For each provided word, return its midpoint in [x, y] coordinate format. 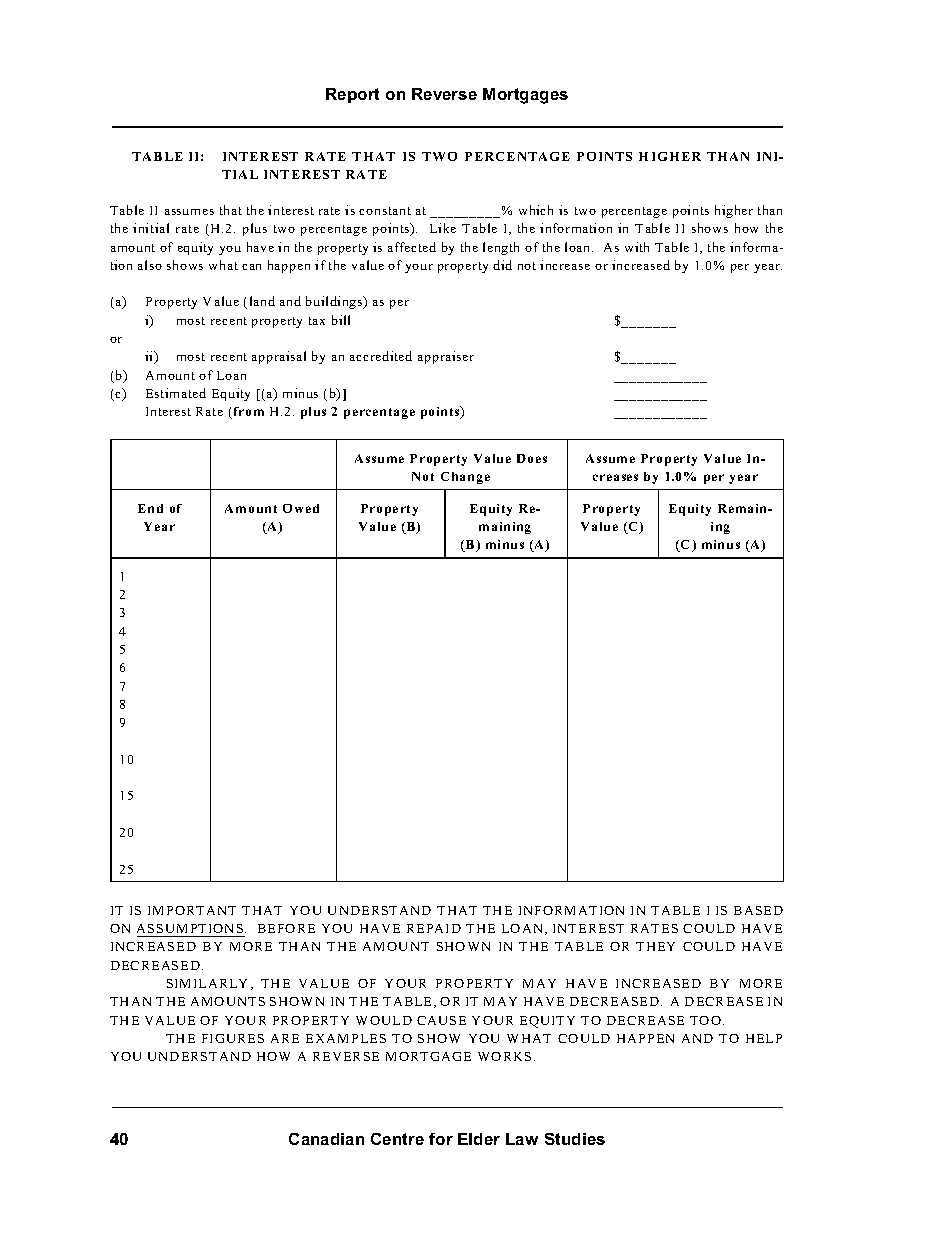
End [150, 508]
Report [352, 95]
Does [532, 458]
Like [443, 228]
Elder [479, 1139]
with [637, 247]
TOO [705, 1020]
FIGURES [233, 1038]
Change [465, 478]
